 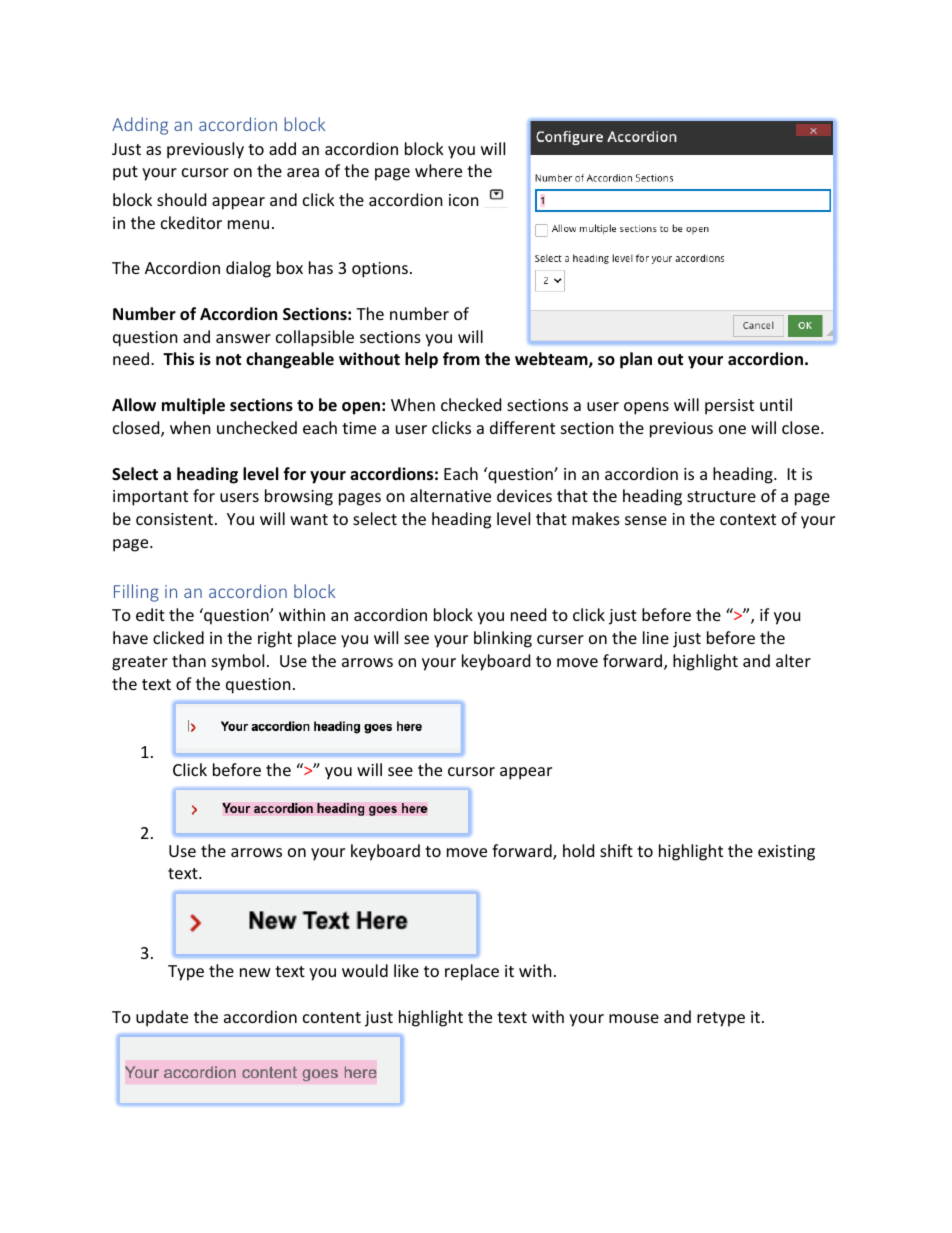 I want to click on mouse, so click(x=634, y=1018).
